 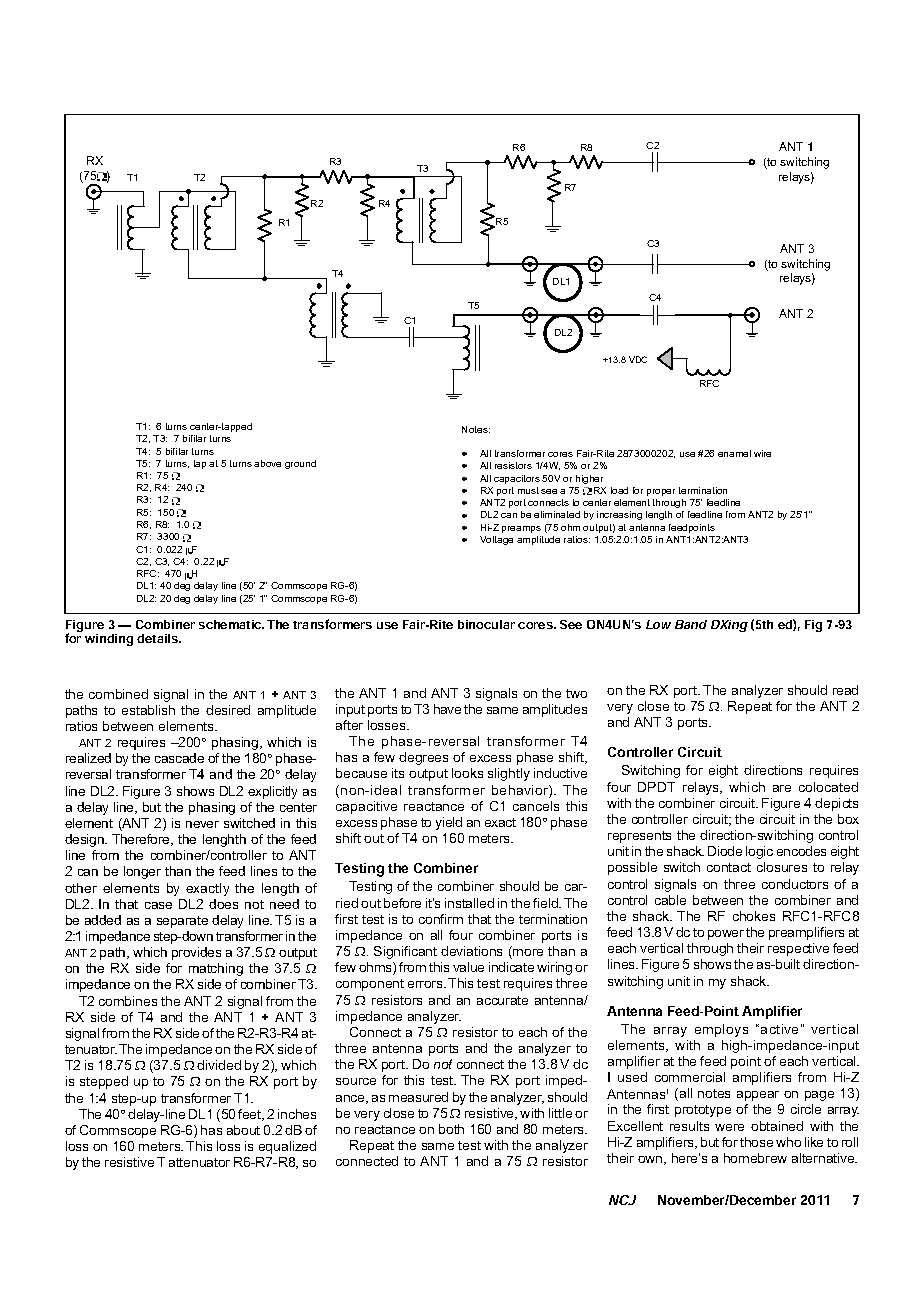 What do you see at coordinates (243, 1130) in the screenshot?
I see `about` at bounding box center [243, 1130].
